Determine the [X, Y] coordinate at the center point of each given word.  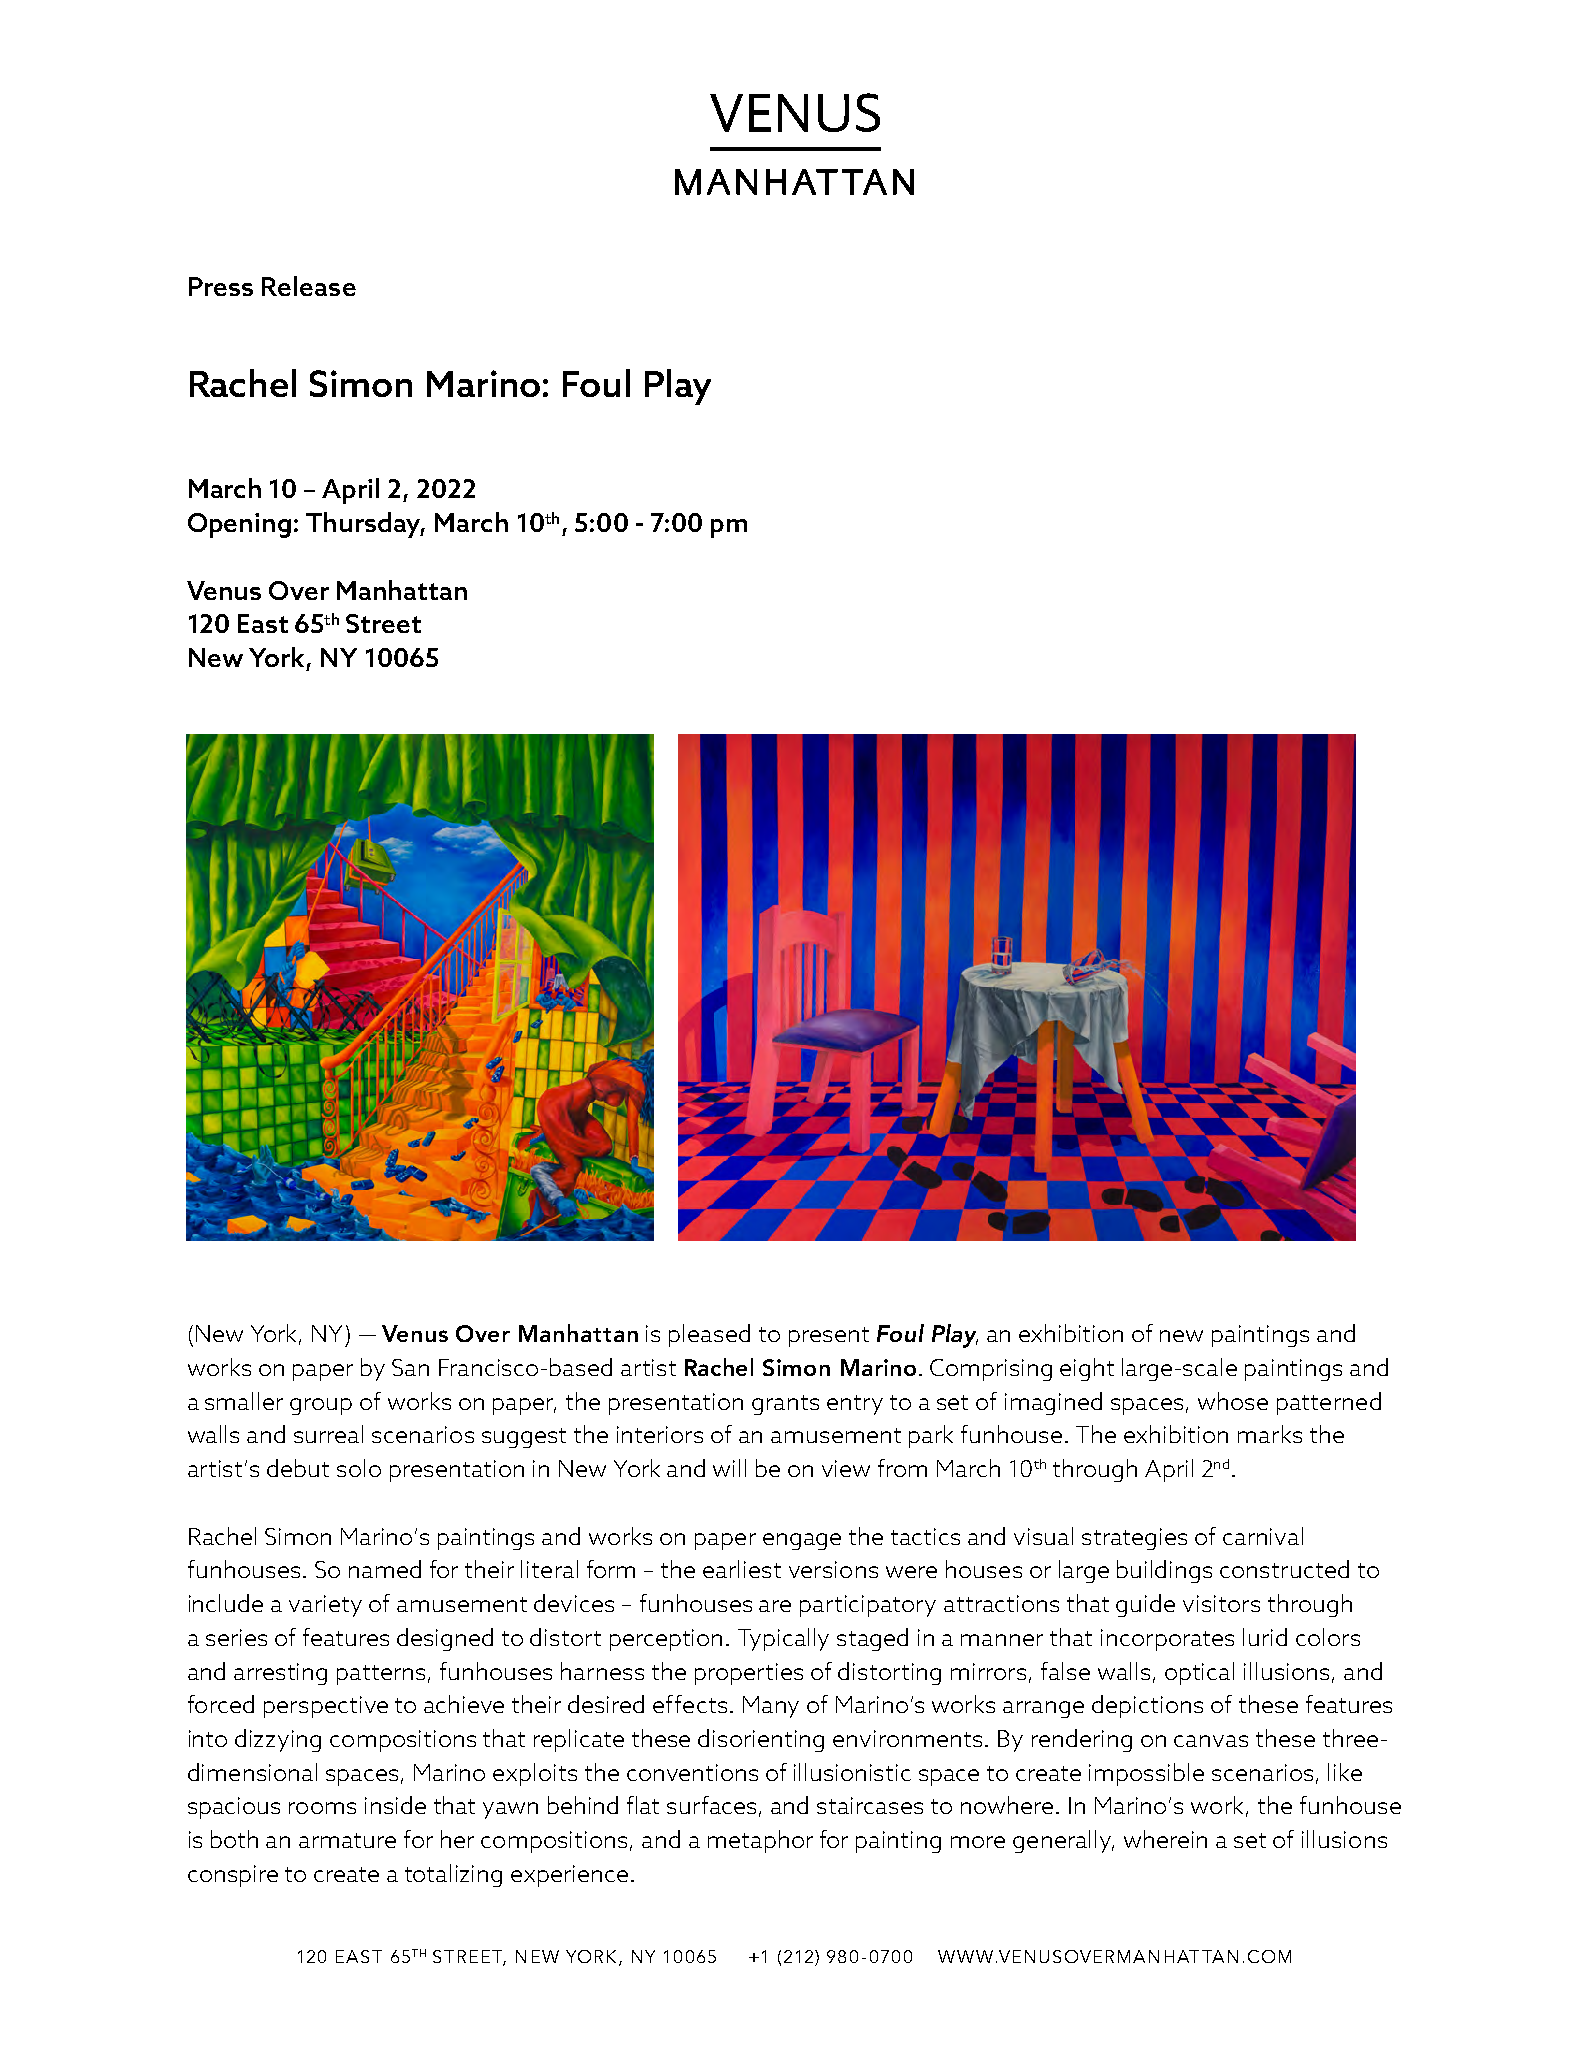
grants [785, 1405]
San [410, 1367]
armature [347, 1840]
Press [221, 286]
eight [1087, 1369]
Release [309, 286]
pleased [709, 1335]
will [729, 1468]
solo [359, 1468]
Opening [239, 525]
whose [1233, 1401]
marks [1270, 1434]
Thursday [365, 525]
